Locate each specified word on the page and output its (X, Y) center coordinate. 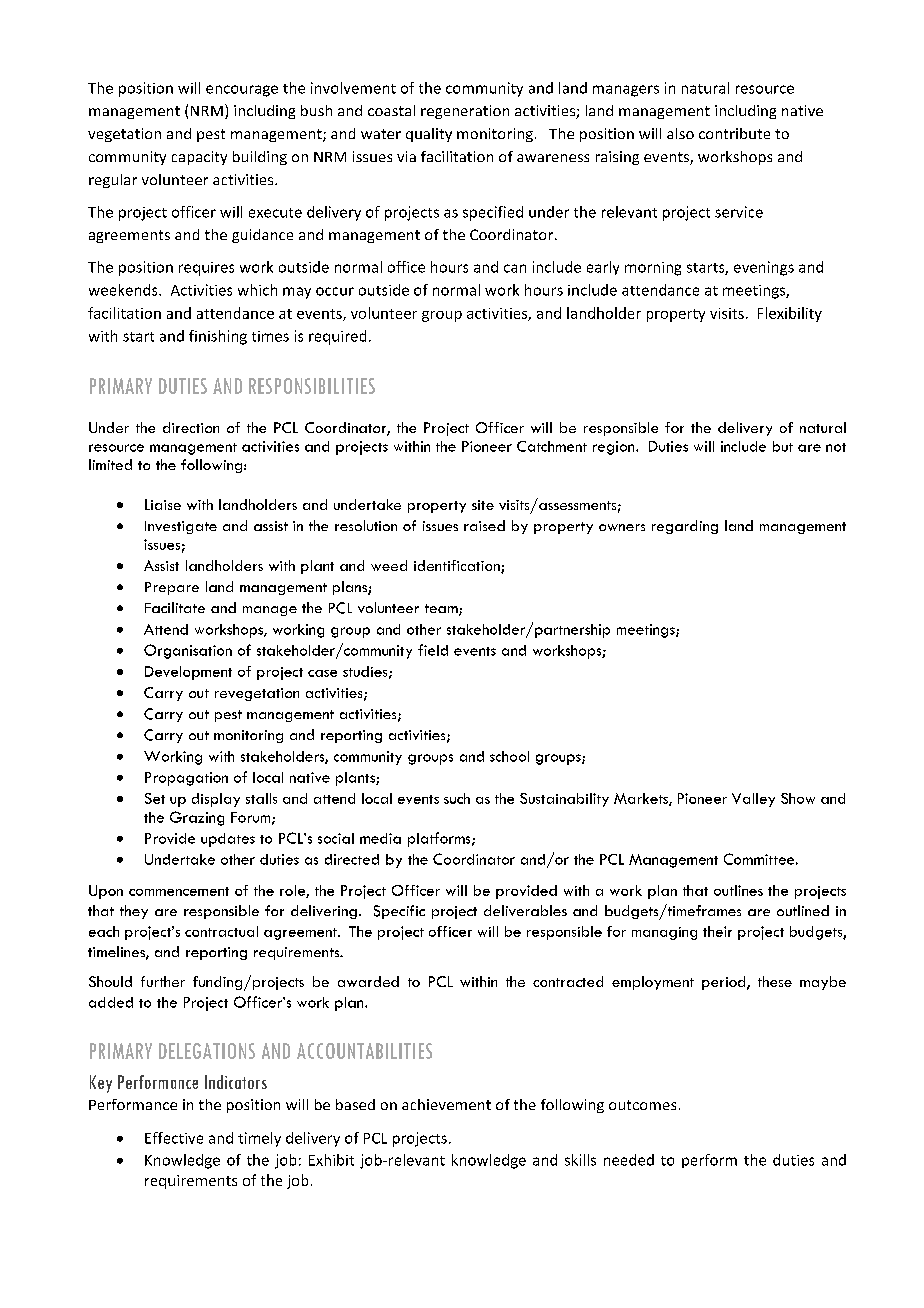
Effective (174, 1138)
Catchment (552, 446)
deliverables (525, 910)
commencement (179, 891)
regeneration (465, 112)
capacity (199, 158)
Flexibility (790, 314)
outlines (738, 890)
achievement (446, 1104)
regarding (685, 527)
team (442, 610)
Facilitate (175, 607)
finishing (218, 337)
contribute (734, 133)
